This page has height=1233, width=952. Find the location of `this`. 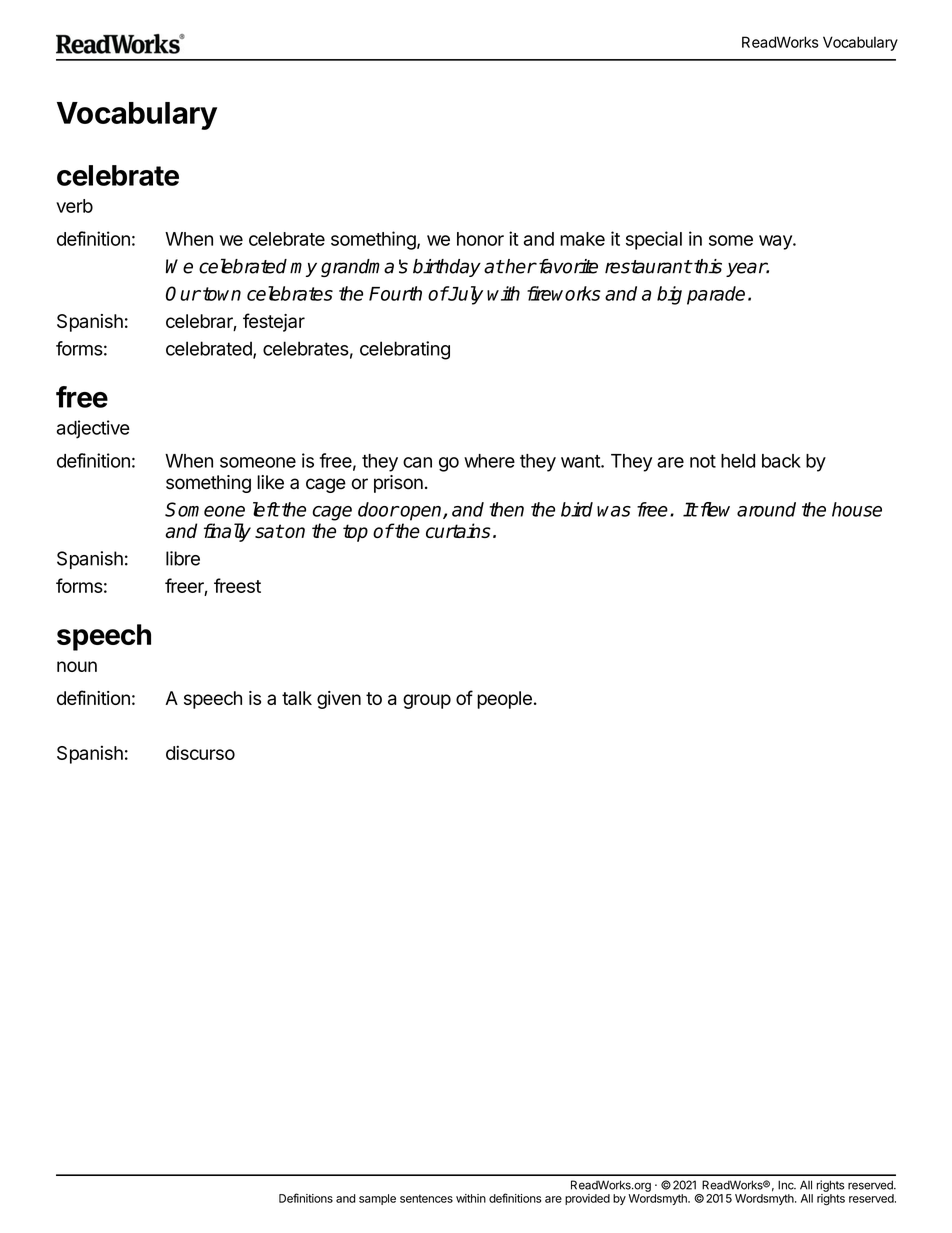

this is located at coordinates (707, 266).
